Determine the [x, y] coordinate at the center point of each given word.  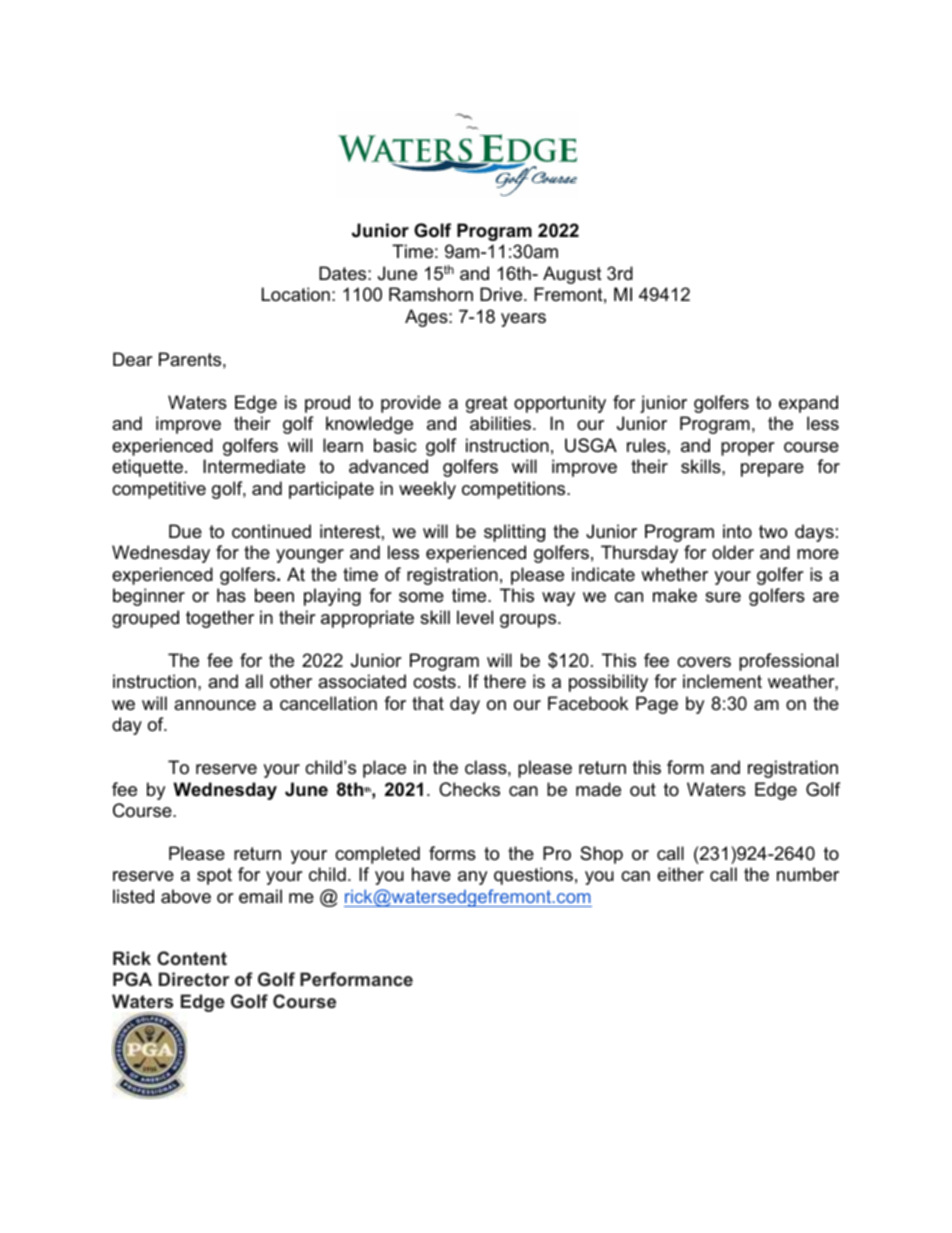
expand [808, 404]
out [643, 789]
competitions [515, 490]
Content [192, 958]
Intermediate [254, 466]
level [475, 617]
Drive [502, 294]
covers [704, 662]
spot [214, 876]
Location [296, 294]
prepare [772, 470]
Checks [469, 789]
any [472, 878]
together [220, 619]
